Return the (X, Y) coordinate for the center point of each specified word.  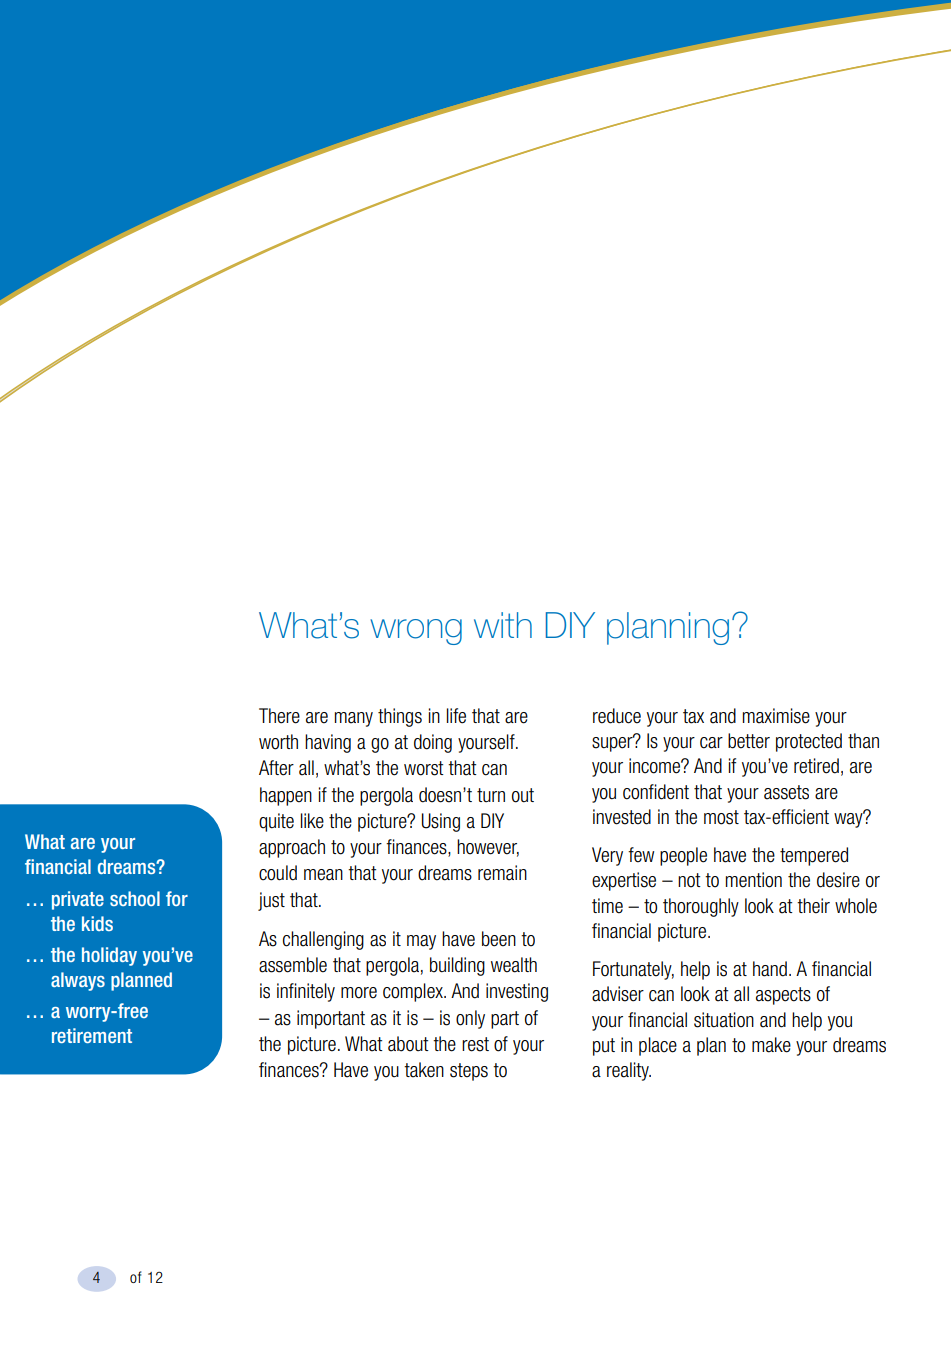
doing (433, 743)
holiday (109, 956)
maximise (776, 716)
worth (278, 742)
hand (770, 969)
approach (292, 848)
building (457, 966)
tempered (814, 856)
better (749, 741)
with (503, 625)
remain (502, 873)
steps (469, 1072)
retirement (92, 1035)
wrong (416, 632)
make (771, 1045)
